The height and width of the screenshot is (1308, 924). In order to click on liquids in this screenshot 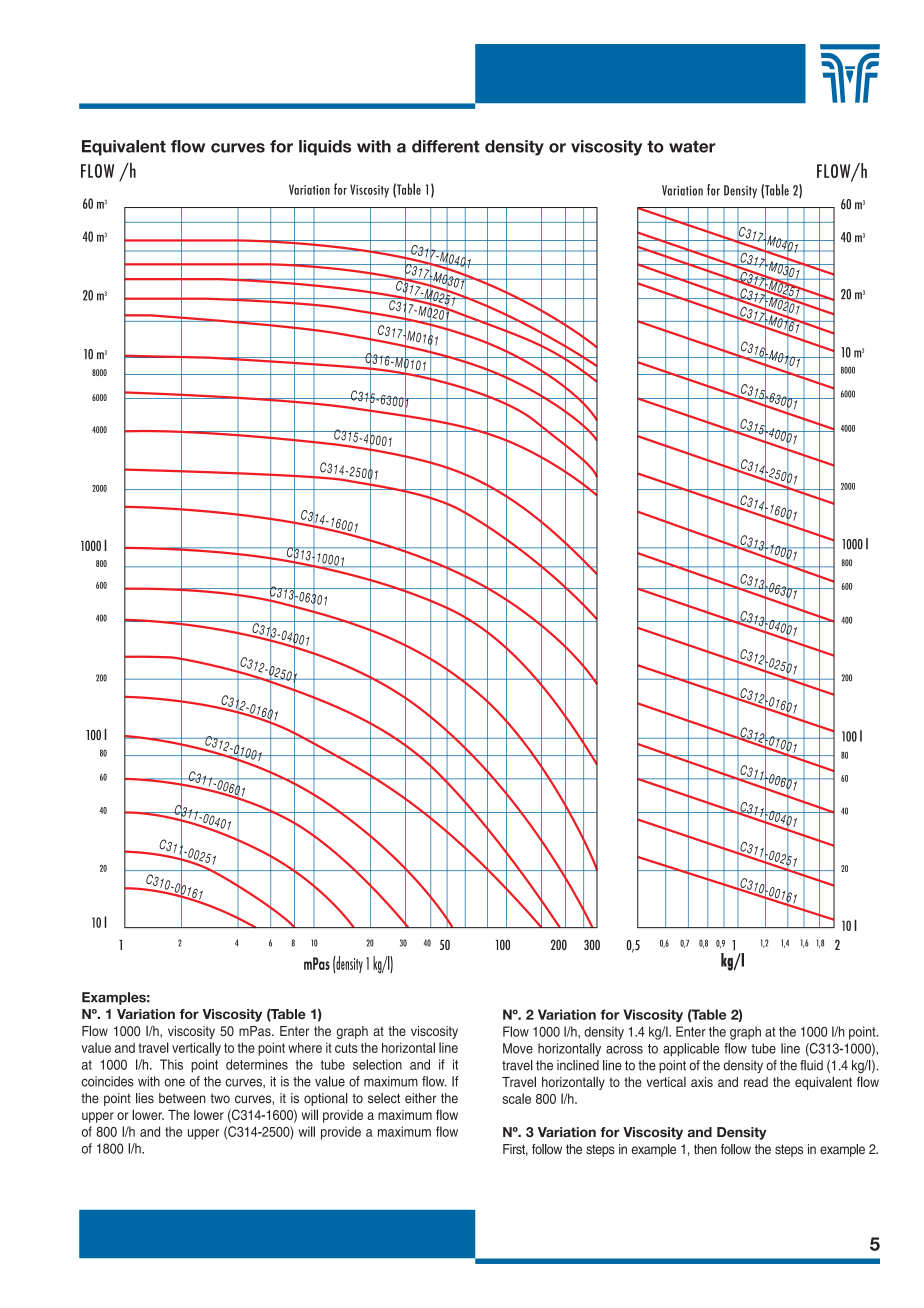, I will do `click(325, 148)`.
